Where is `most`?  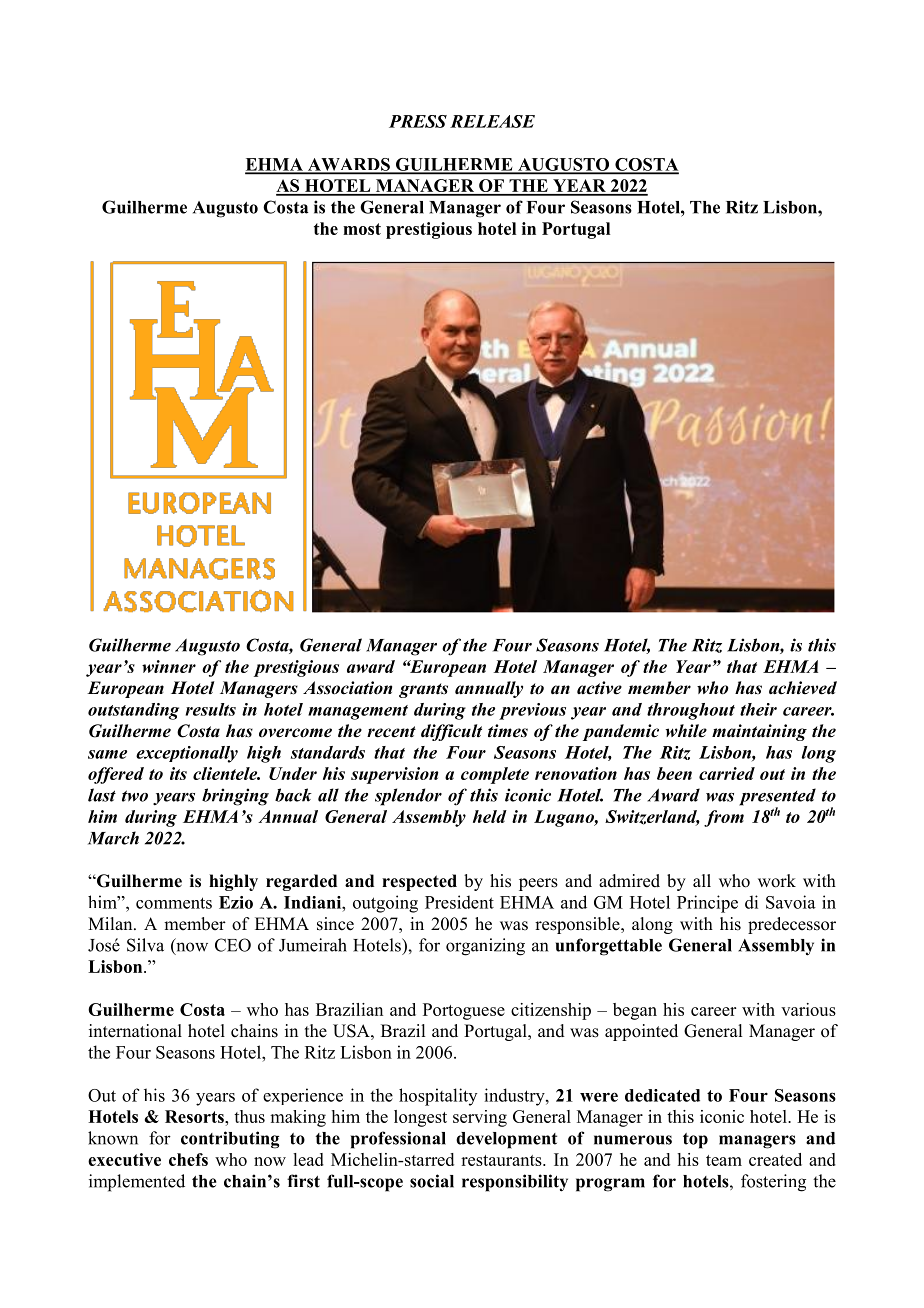
most is located at coordinates (362, 229).
